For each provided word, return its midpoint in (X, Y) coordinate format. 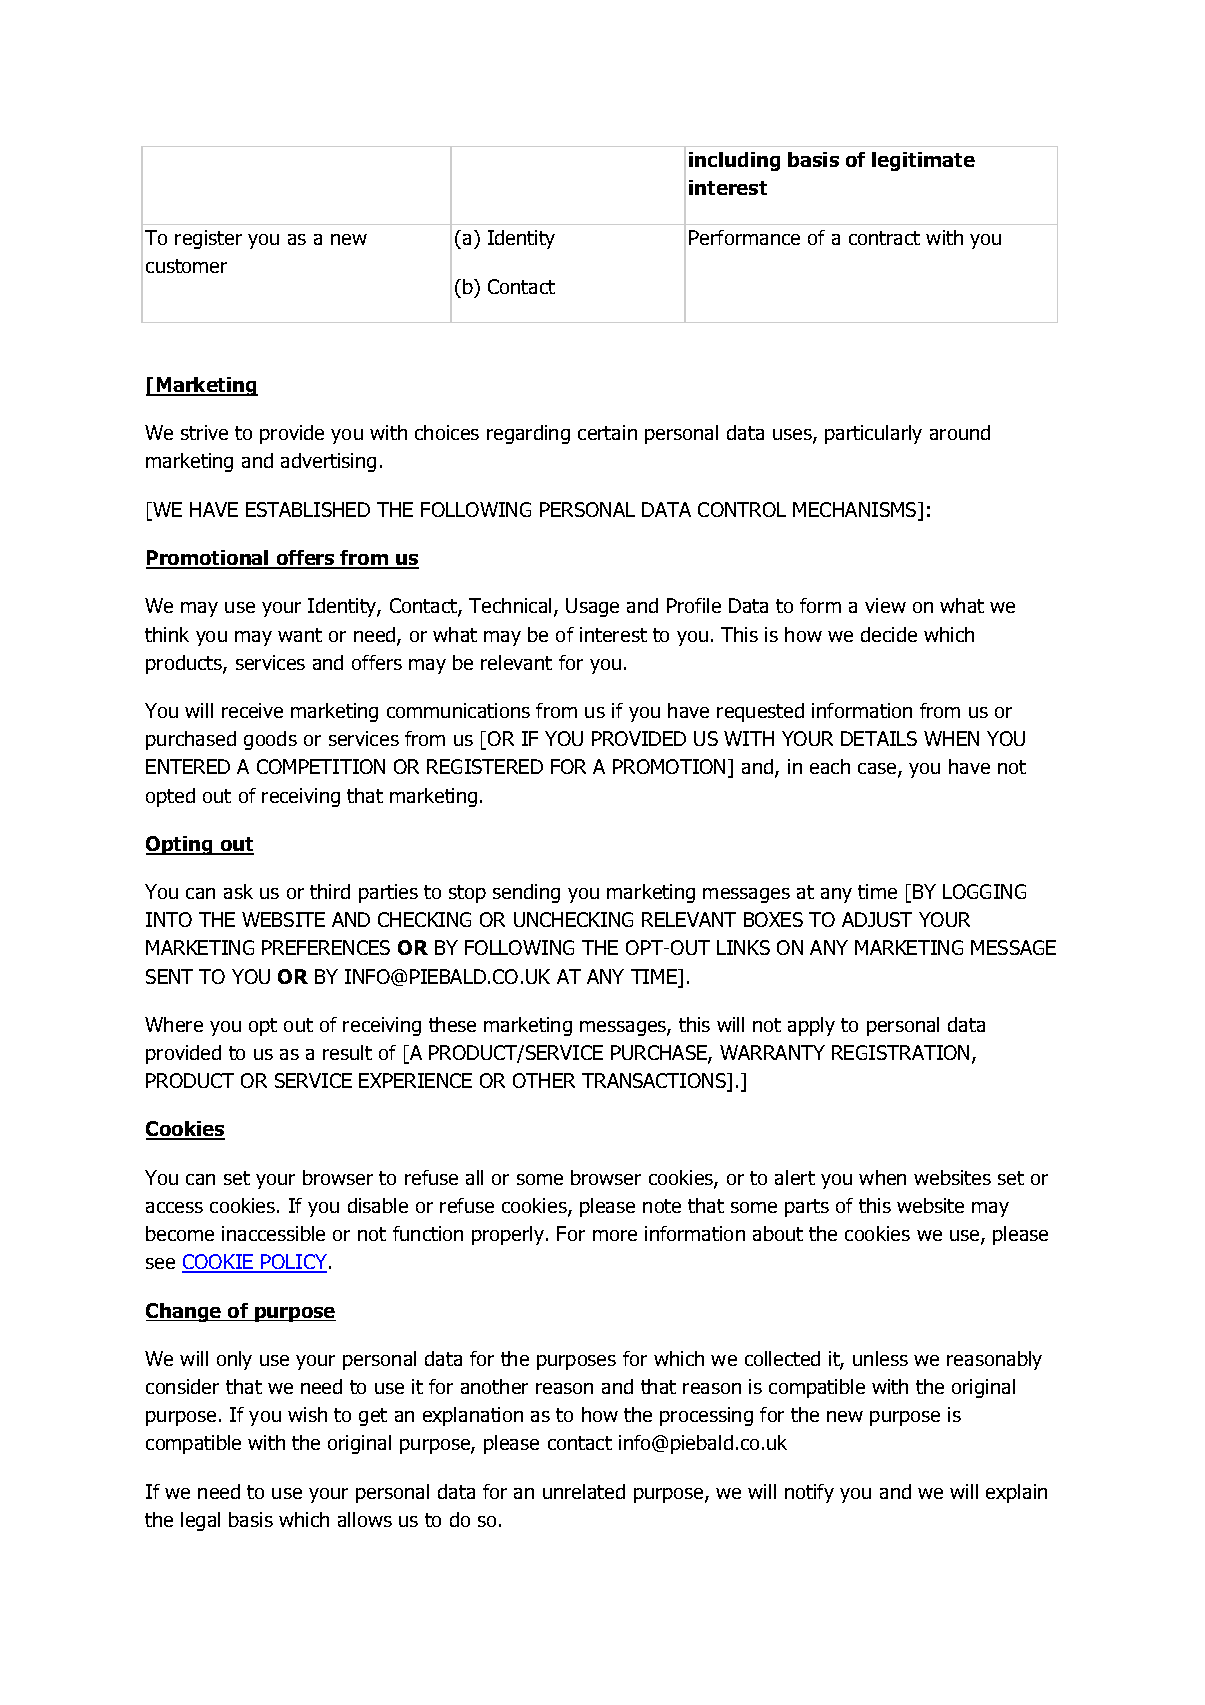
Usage (592, 607)
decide (889, 634)
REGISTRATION (900, 1052)
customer (186, 266)
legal (200, 1521)
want (300, 635)
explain (1016, 1493)
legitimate (923, 161)
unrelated (584, 1491)
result (347, 1052)
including (734, 161)
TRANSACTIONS (655, 1082)
